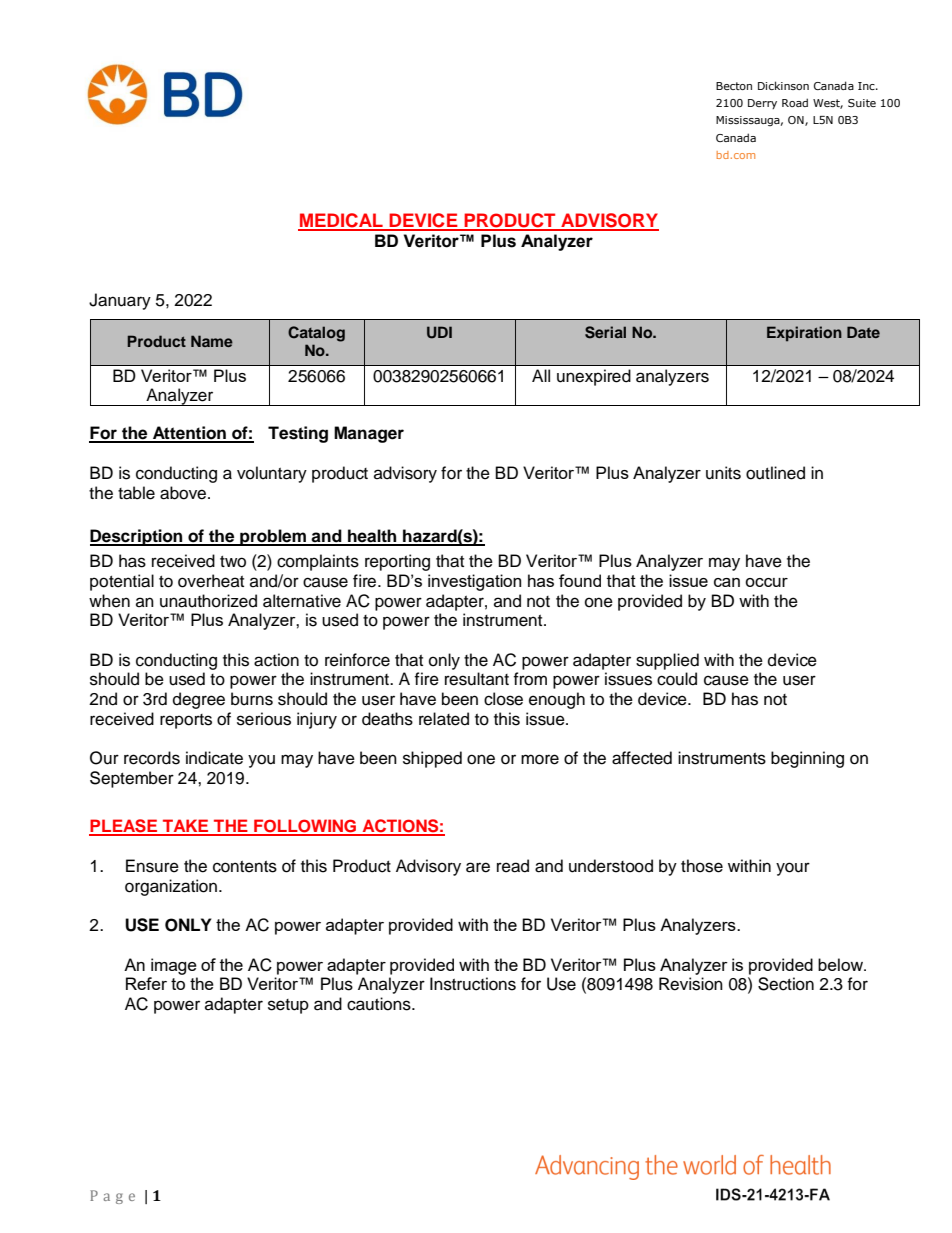  I want to click on Becton, so click(734, 86).
